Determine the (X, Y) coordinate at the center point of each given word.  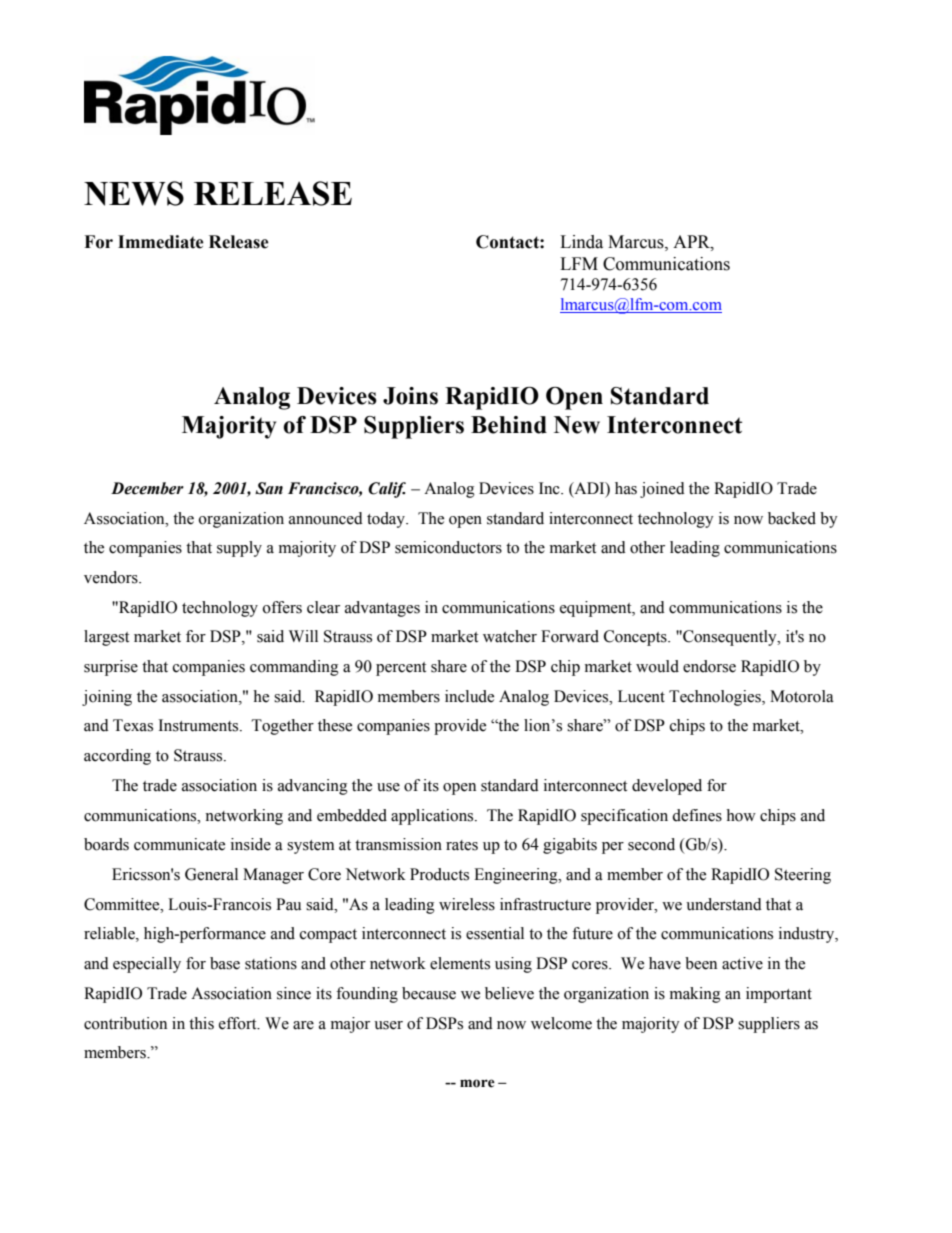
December (147, 488)
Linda (581, 242)
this (201, 1023)
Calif (387, 490)
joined (662, 490)
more (477, 1083)
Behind (509, 425)
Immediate (161, 242)
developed (667, 787)
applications (433, 817)
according (117, 757)
